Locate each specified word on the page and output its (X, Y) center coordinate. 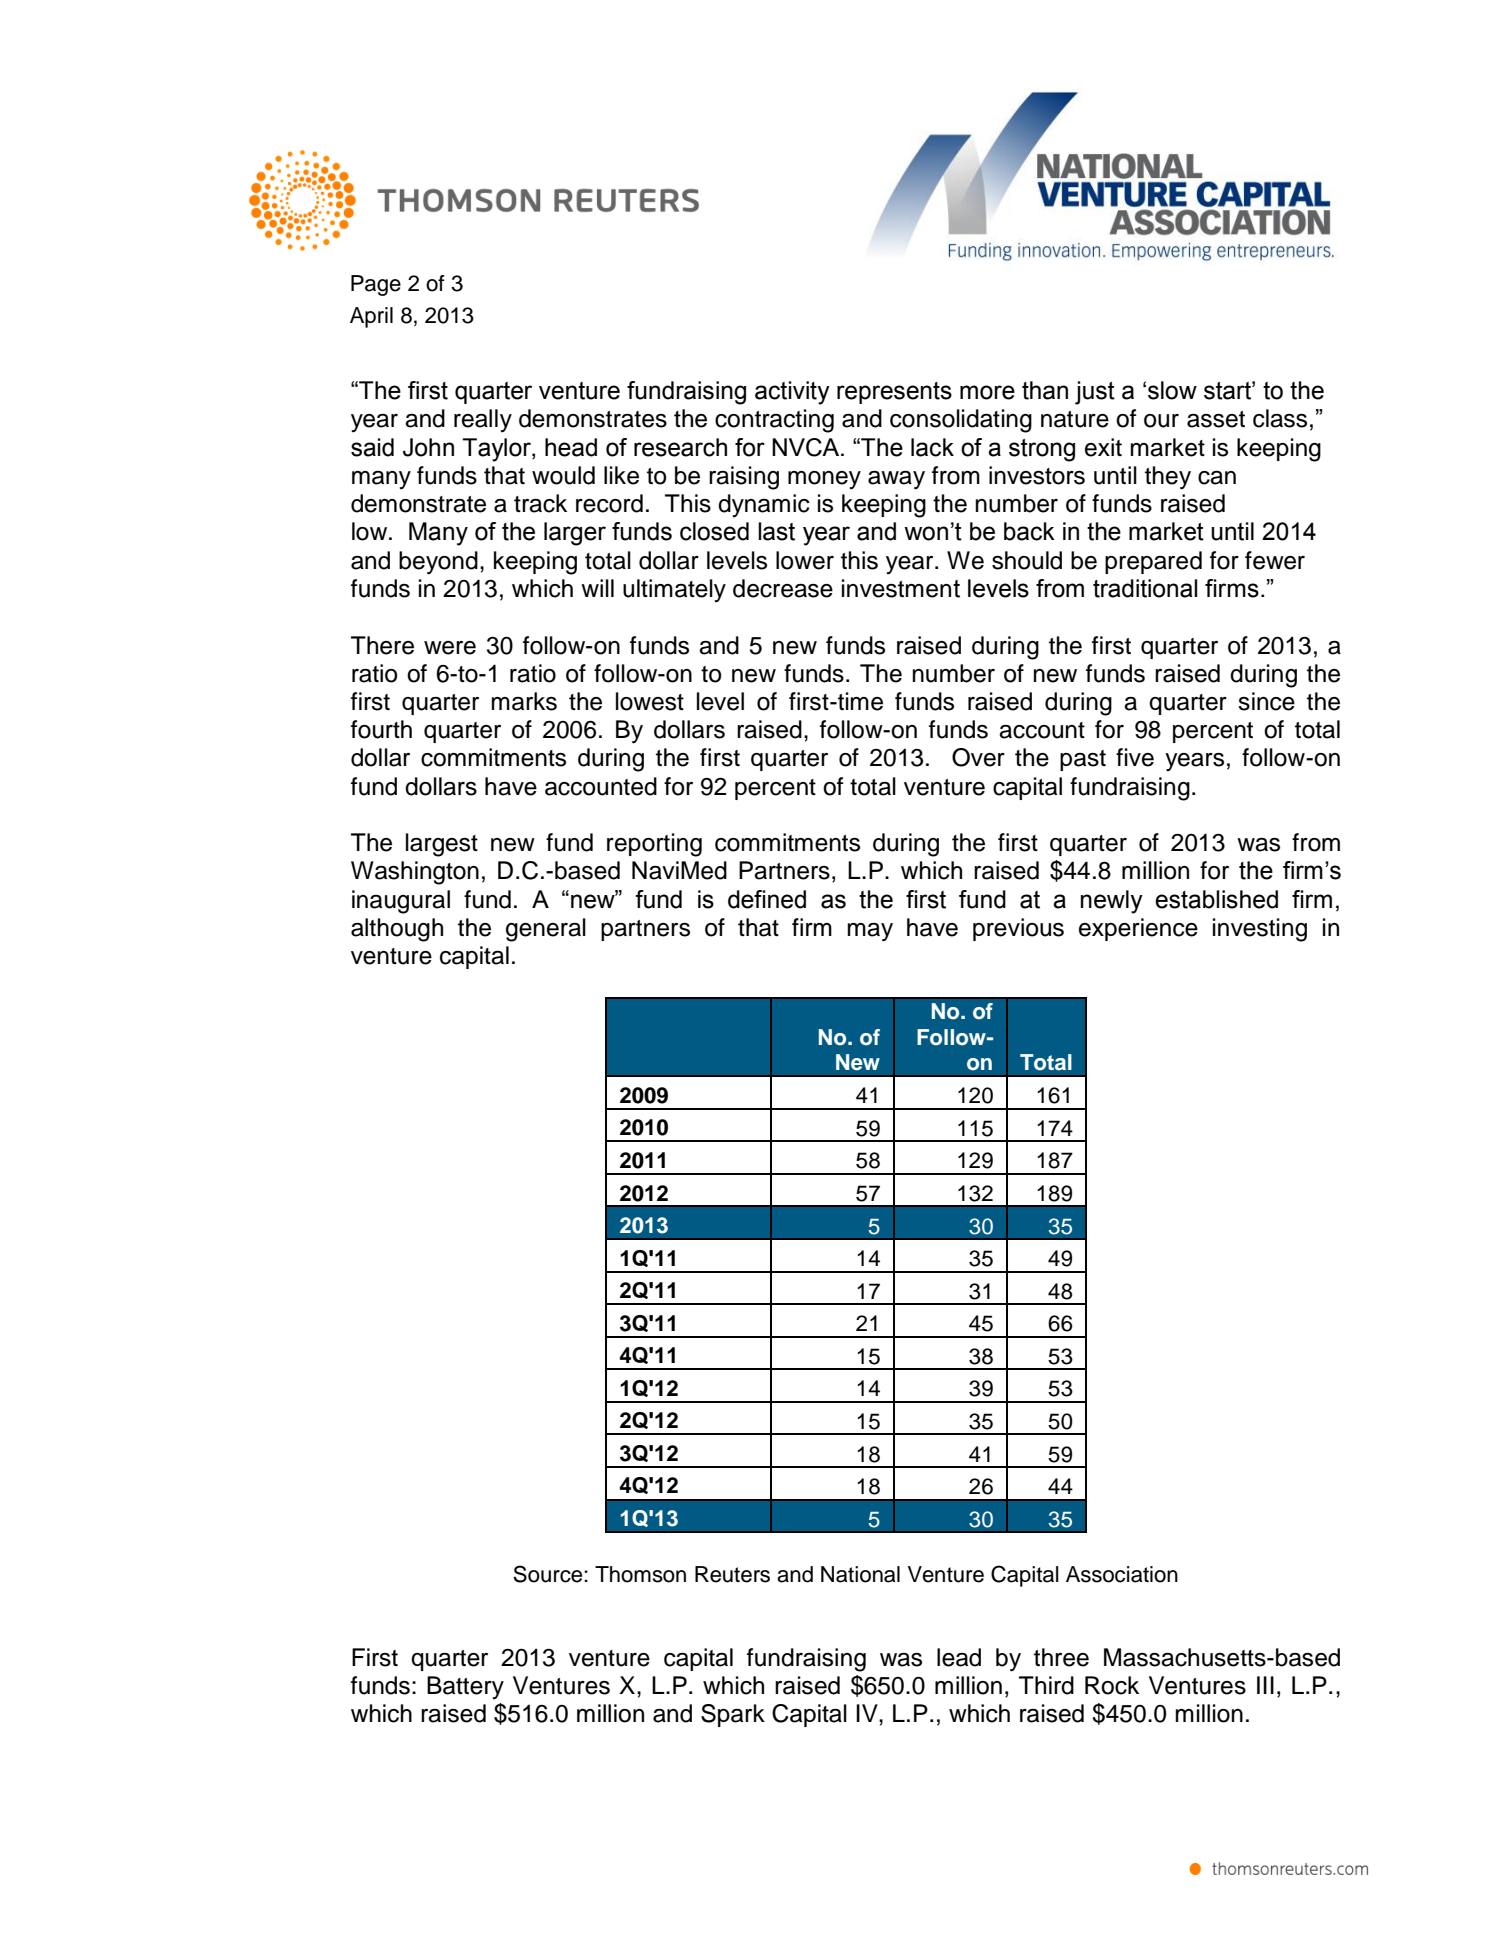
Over (978, 757)
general (546, 930)
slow (1172, 390)
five (1135, 757)
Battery (465, 1687)
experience (1138, 929)
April (371, 317)
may (870, 932)
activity (792, 393)
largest (442, 845)
